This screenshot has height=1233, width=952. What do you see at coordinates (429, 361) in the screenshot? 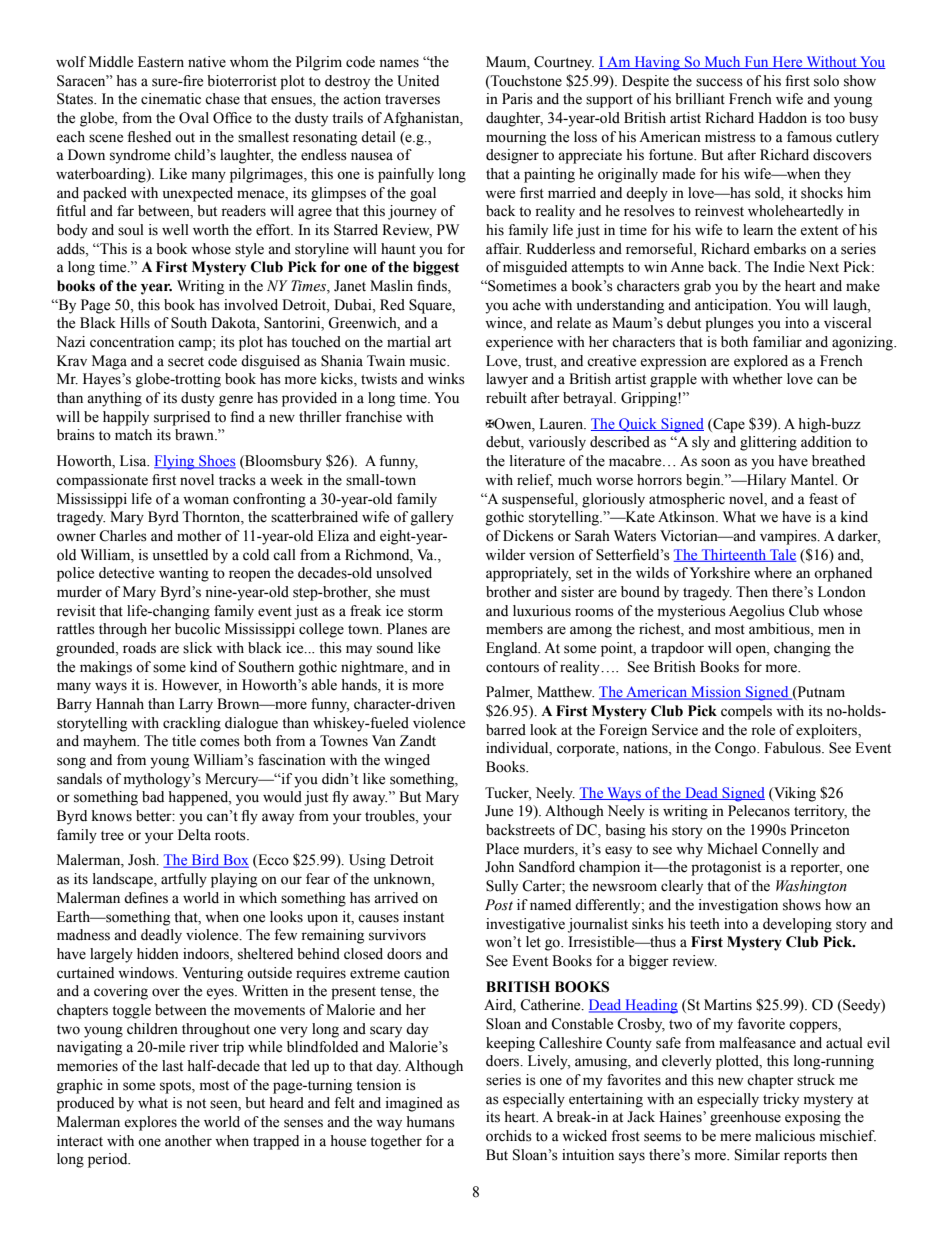
I see `music` at bounding box center [429, 361].
